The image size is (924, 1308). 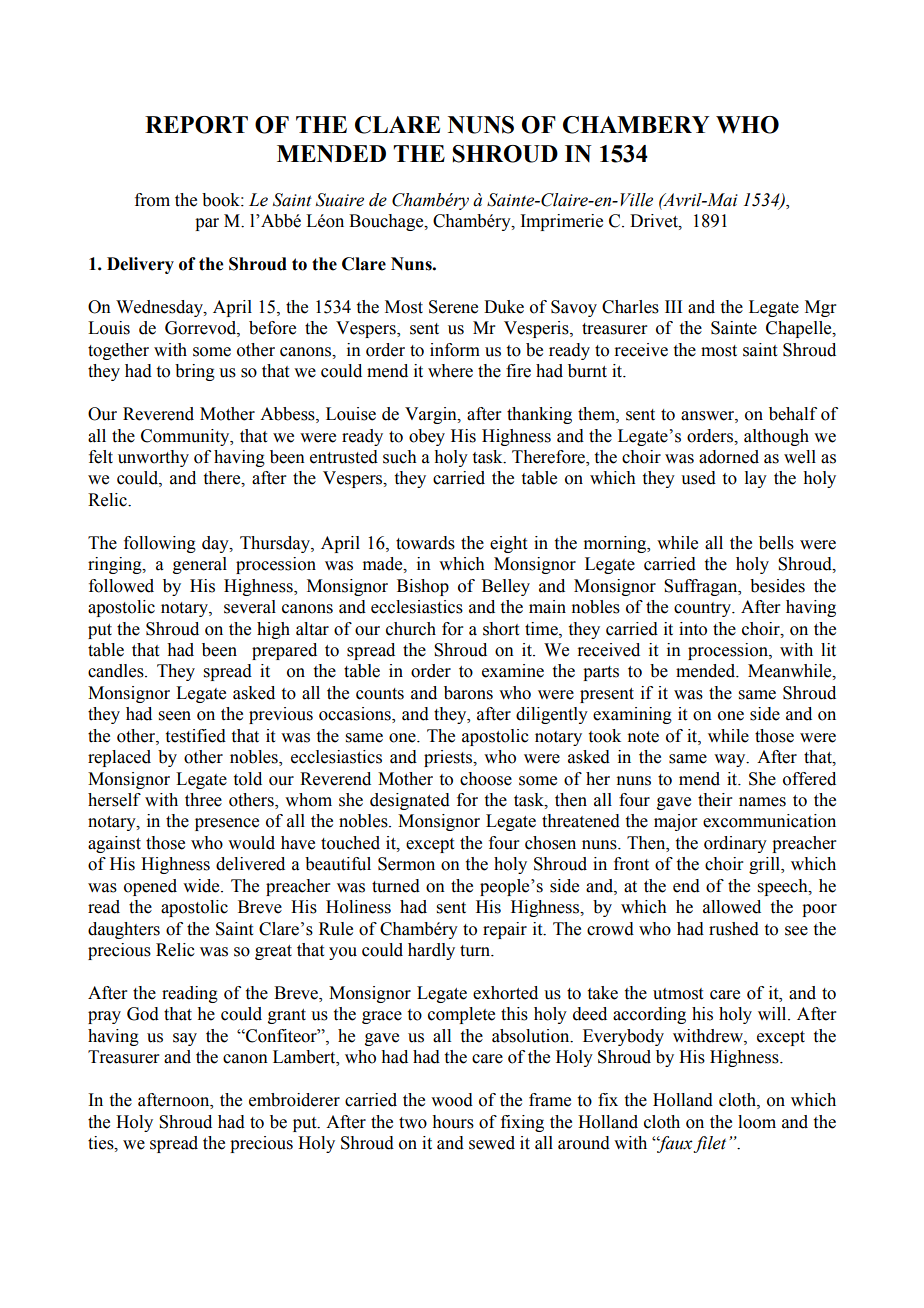 I want to click on say, so click(x=185, y=1039).
